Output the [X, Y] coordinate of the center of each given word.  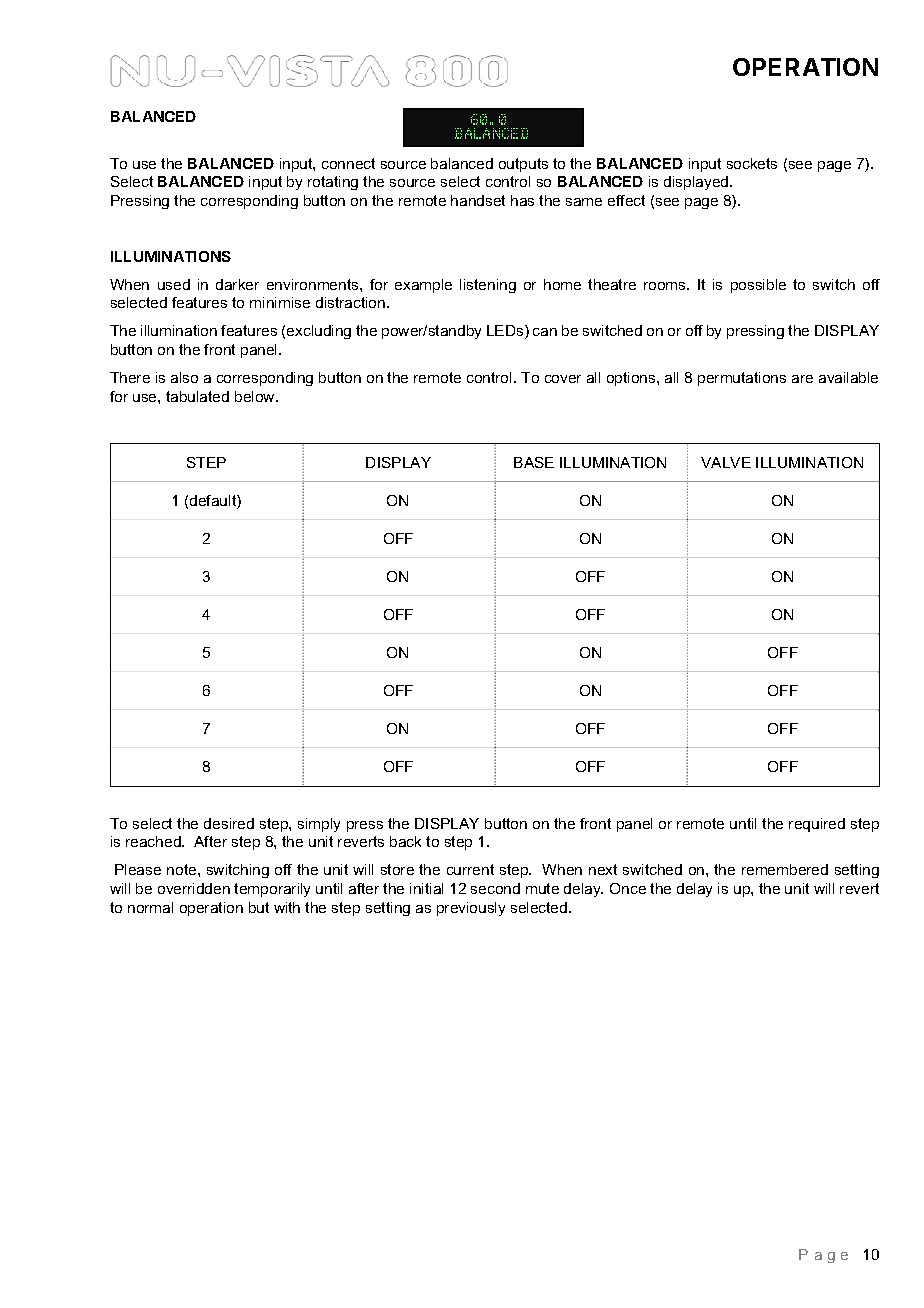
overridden [194, 888]
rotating [333, 183]
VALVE [726, 462]
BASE [534, 462]
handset [478, 200]
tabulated [197, 396]
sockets [752, 163]
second [495, 888]
